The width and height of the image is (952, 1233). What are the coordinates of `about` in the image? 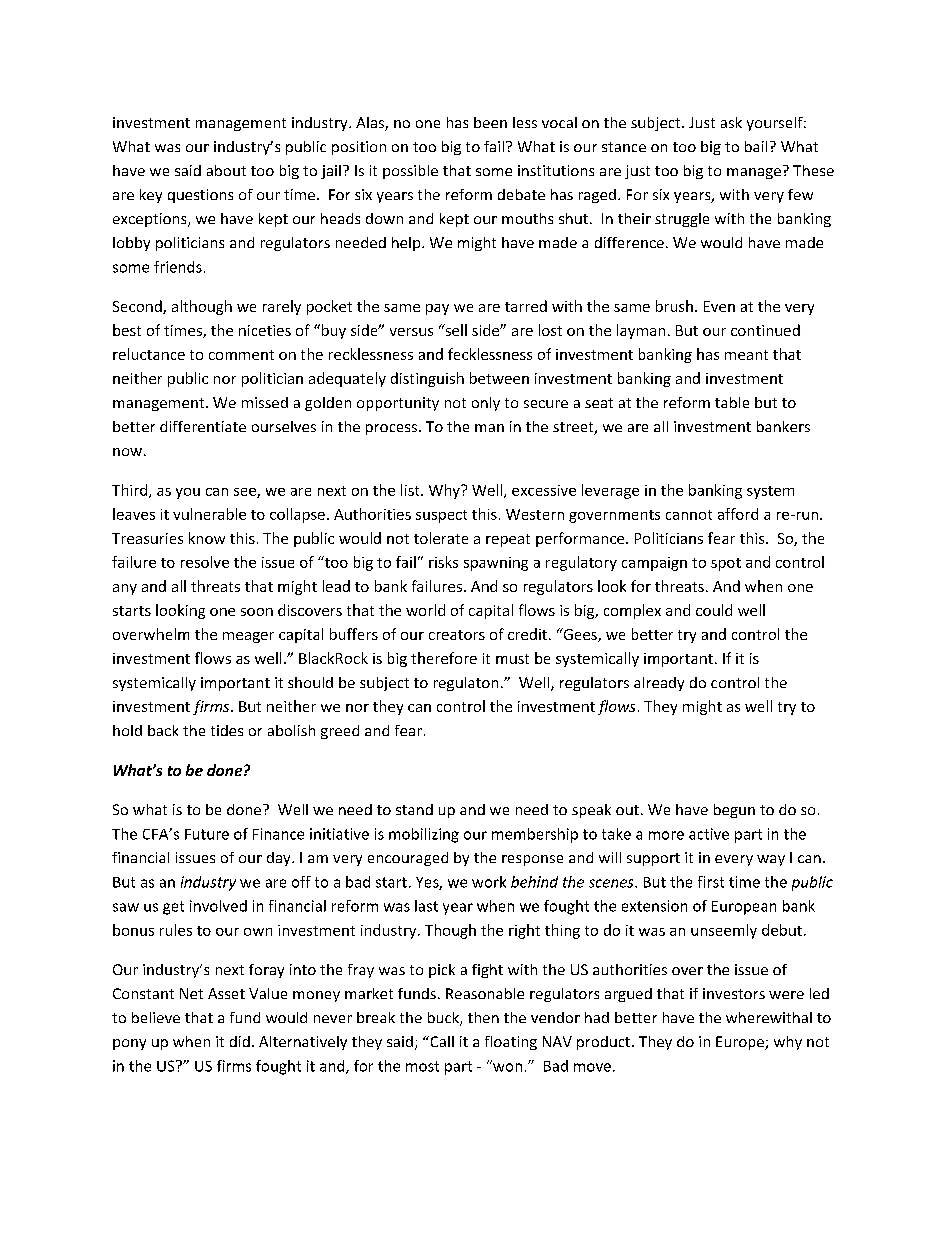 It's located at (226, 170).
